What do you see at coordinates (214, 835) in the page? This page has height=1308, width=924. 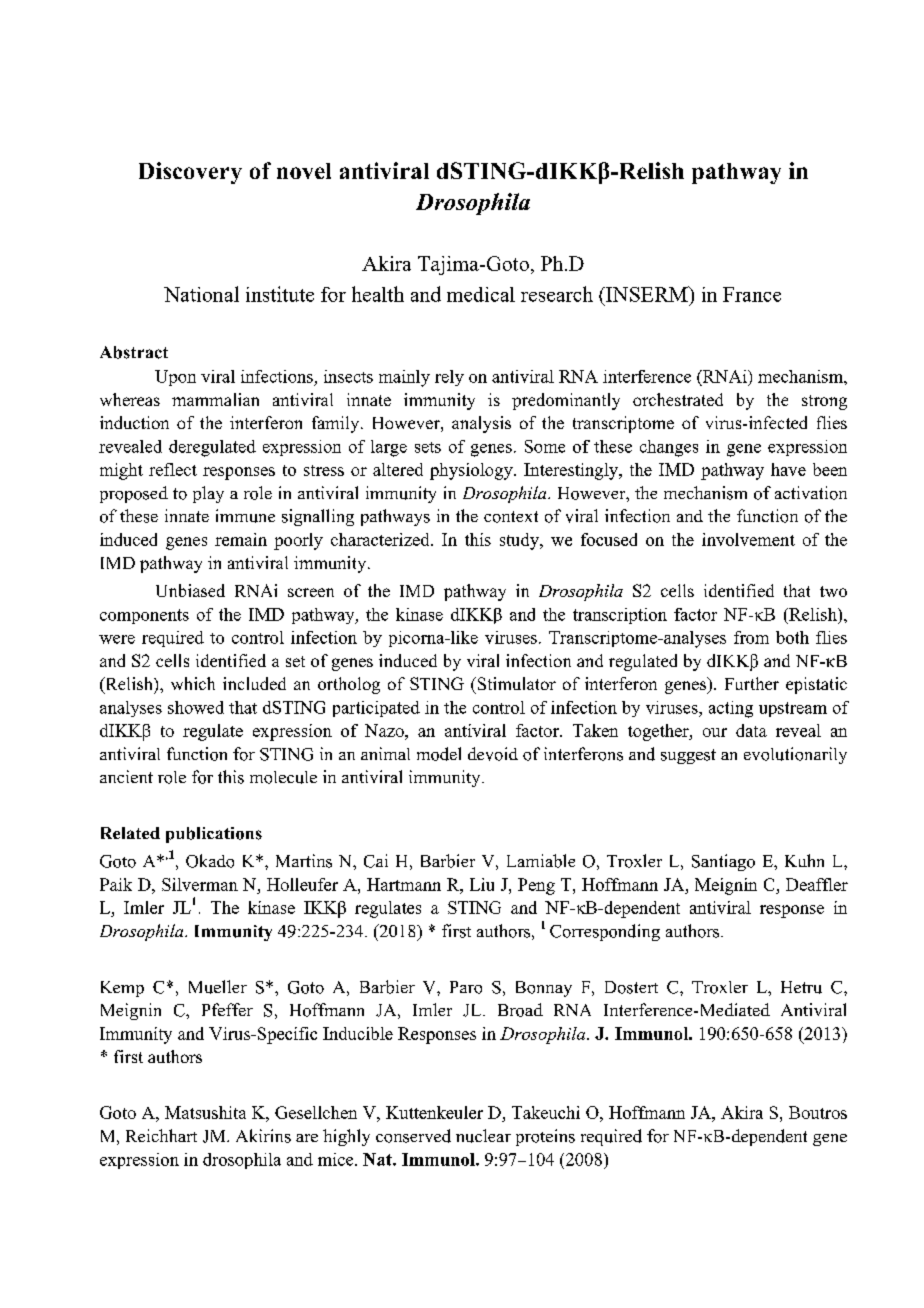 I see `publications` at bounding box center [214, 835].
